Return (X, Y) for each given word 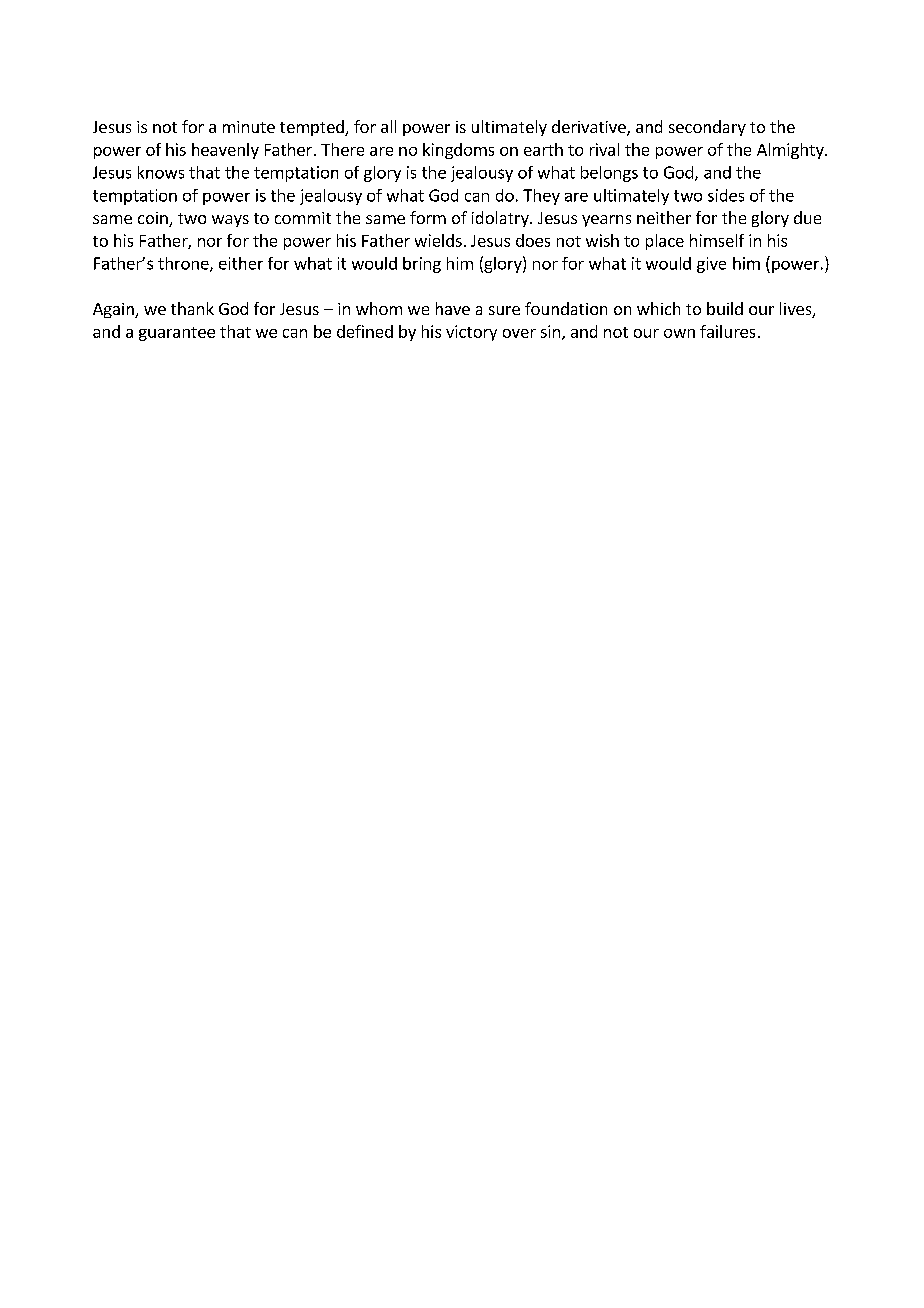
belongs (609, 174)
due (807, 217)
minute (249, 127)
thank (192, 308)
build (725, 308)
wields (438, 240)
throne (184, 264)
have (453, 308)
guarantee (177, 334)
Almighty (791, 151)
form (428, 217)
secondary (707, 128)
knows (161, 172)
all (388, 126)
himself (717, 240)
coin (154, 219)
